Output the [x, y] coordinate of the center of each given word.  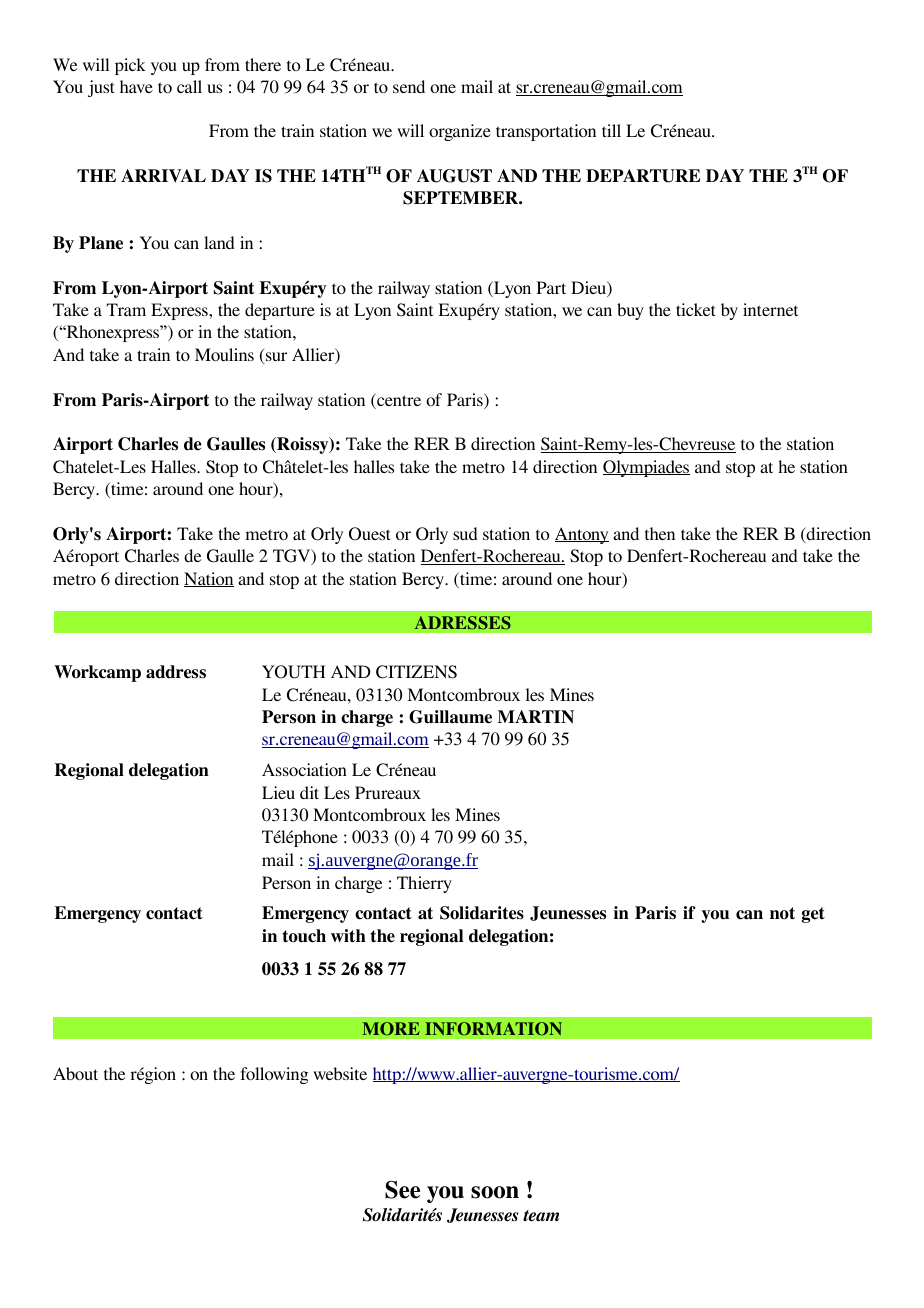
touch [304, 936]
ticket [696, 309]
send [409, 86]
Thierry [424, 884]
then [660, 533]
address [176, 672]
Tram [126, 309]
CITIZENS [416, 672]
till [611, 130]
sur [276, 356]
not [782, 913]
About [75, 1073]
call [189, 86]
